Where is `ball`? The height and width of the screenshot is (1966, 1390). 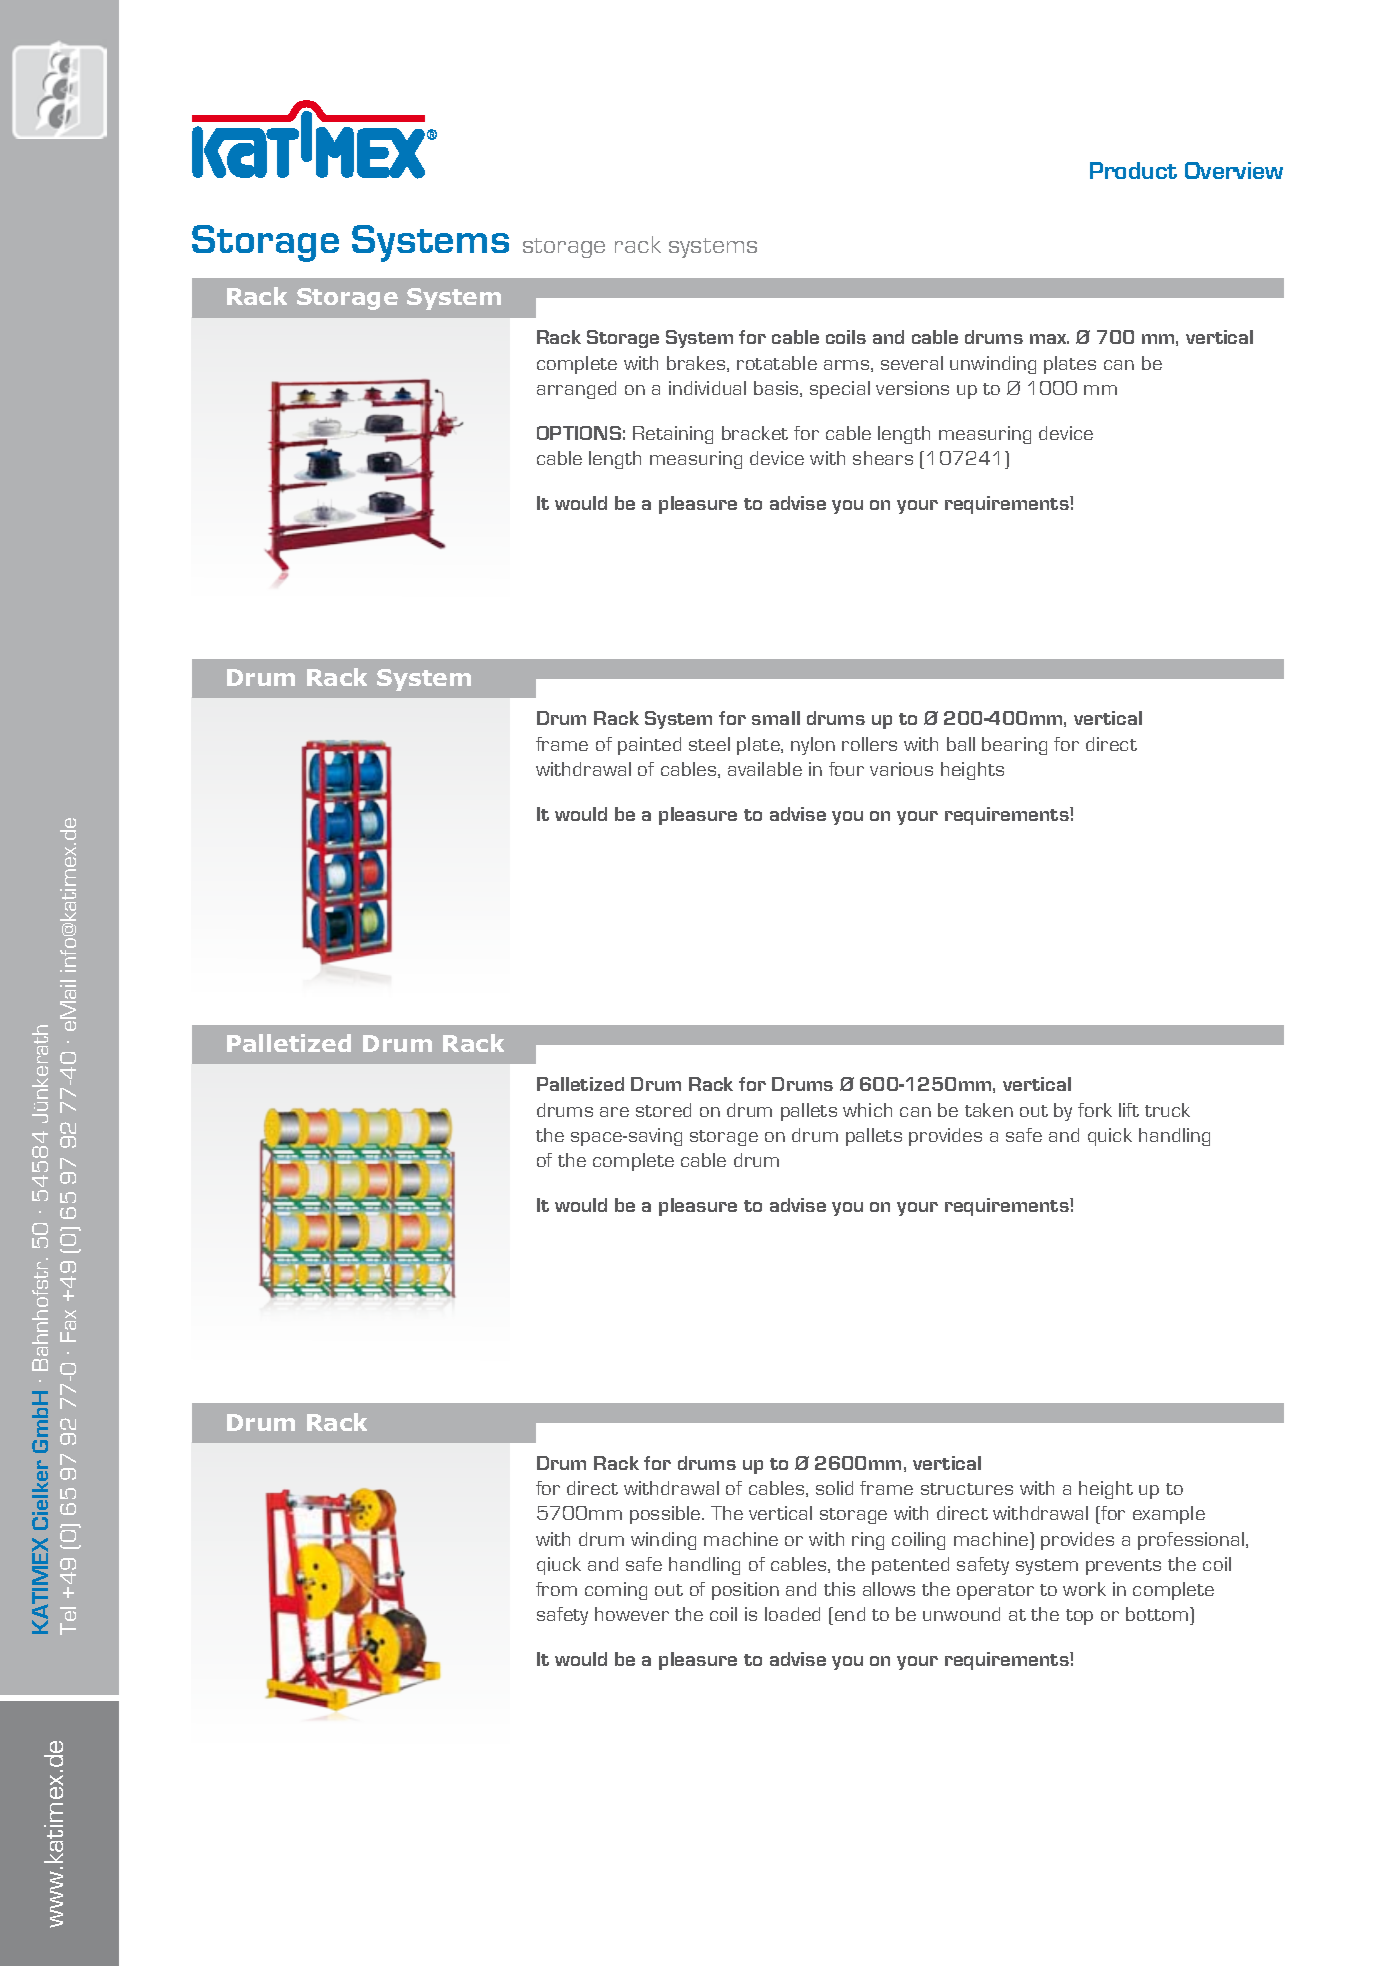
ball is located at coordinates (961, 744).
